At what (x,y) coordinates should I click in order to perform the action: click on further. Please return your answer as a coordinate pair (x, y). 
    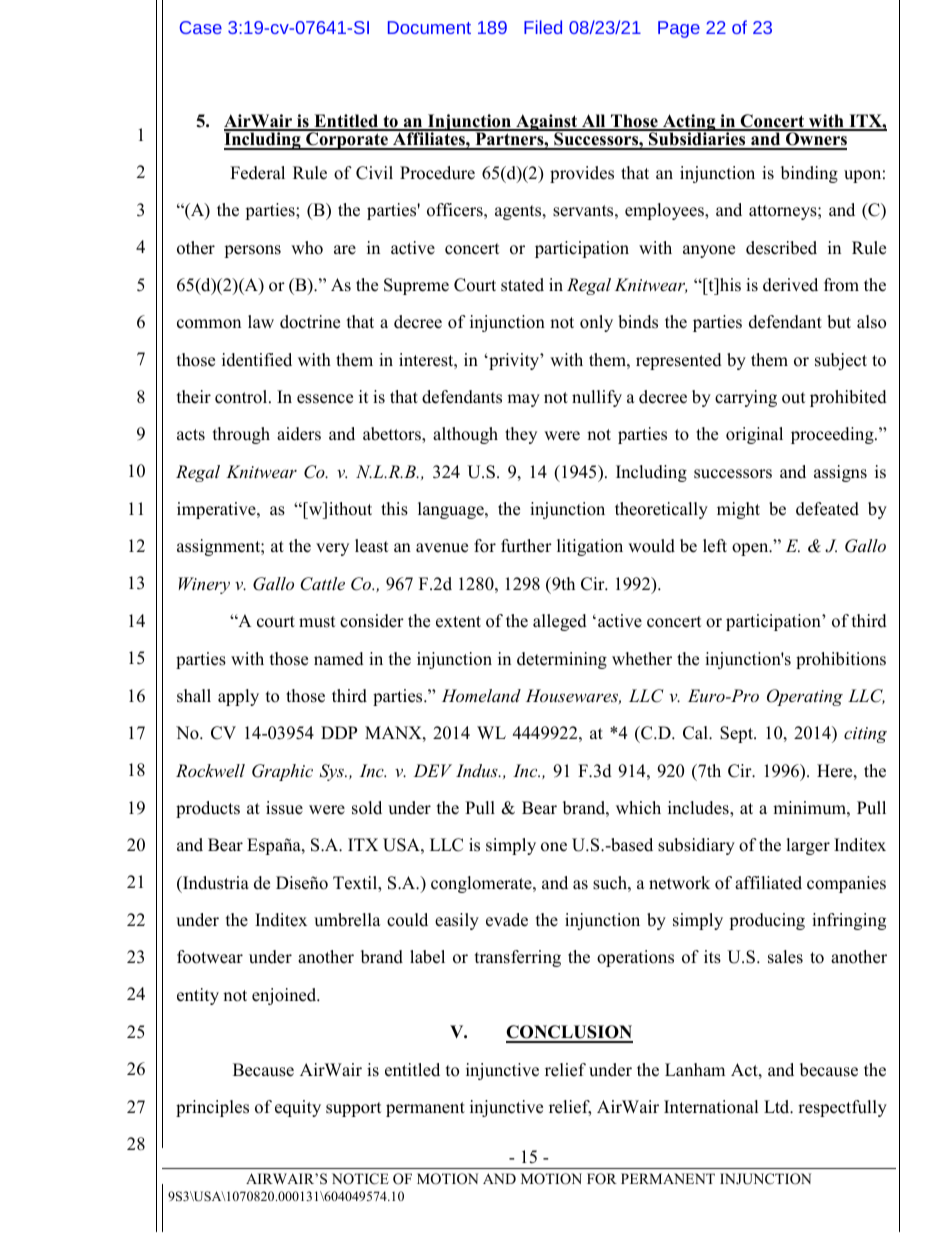
    Looking at the image, I should click on (526, 546).
